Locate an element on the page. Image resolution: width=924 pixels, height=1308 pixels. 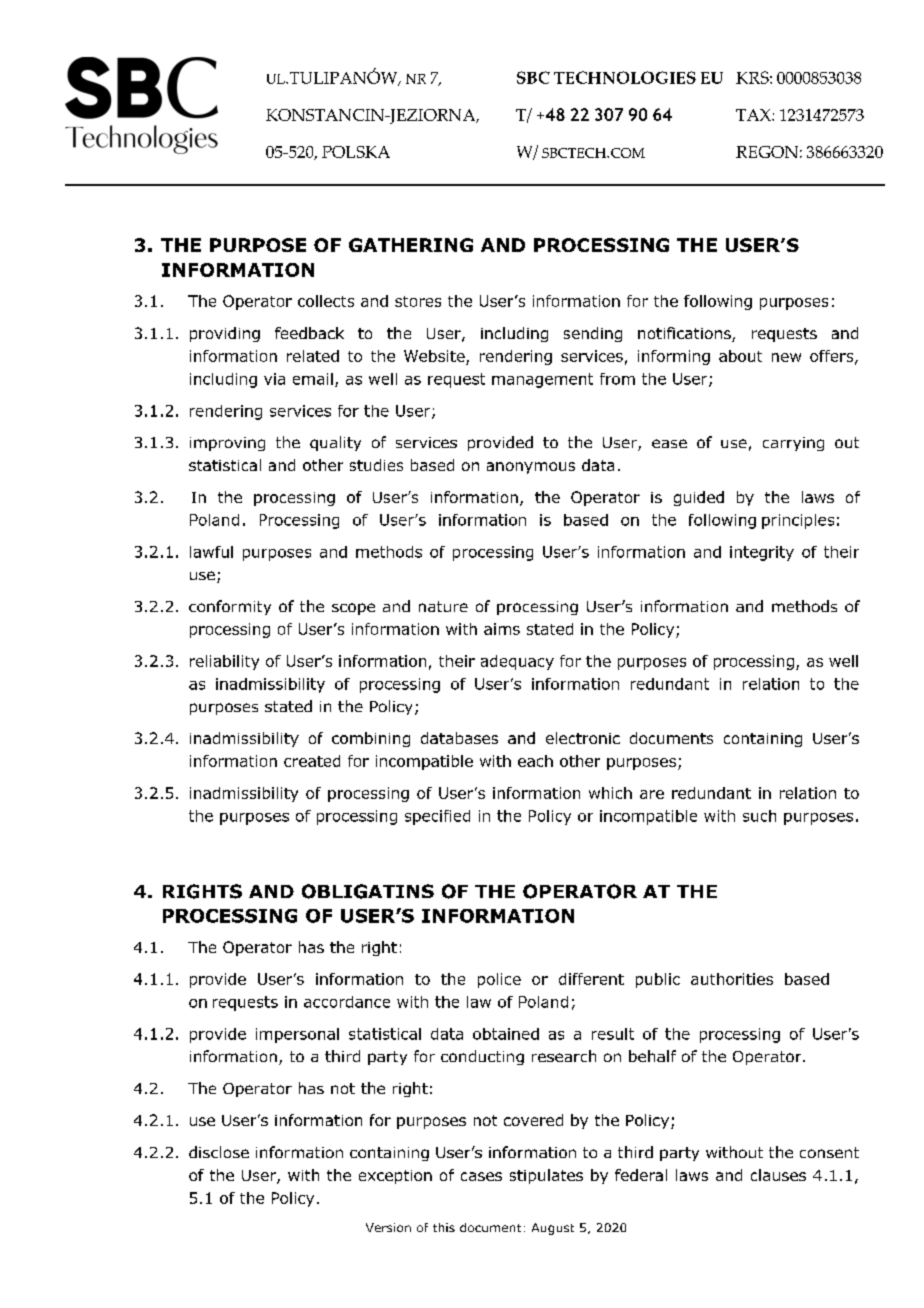
TAX is located at coordinates (754, 115).
